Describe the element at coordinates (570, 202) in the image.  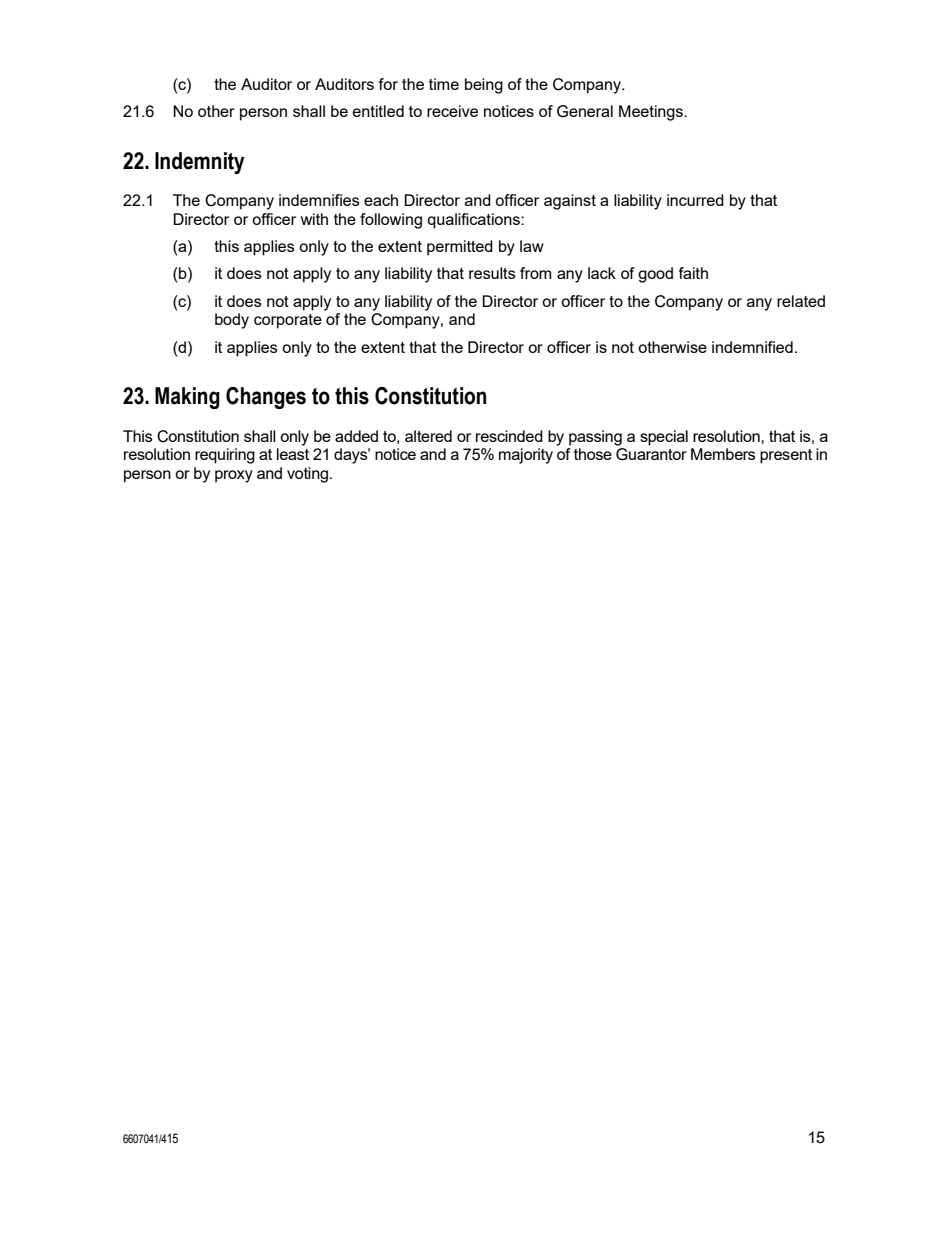
I see `against` at that location.
